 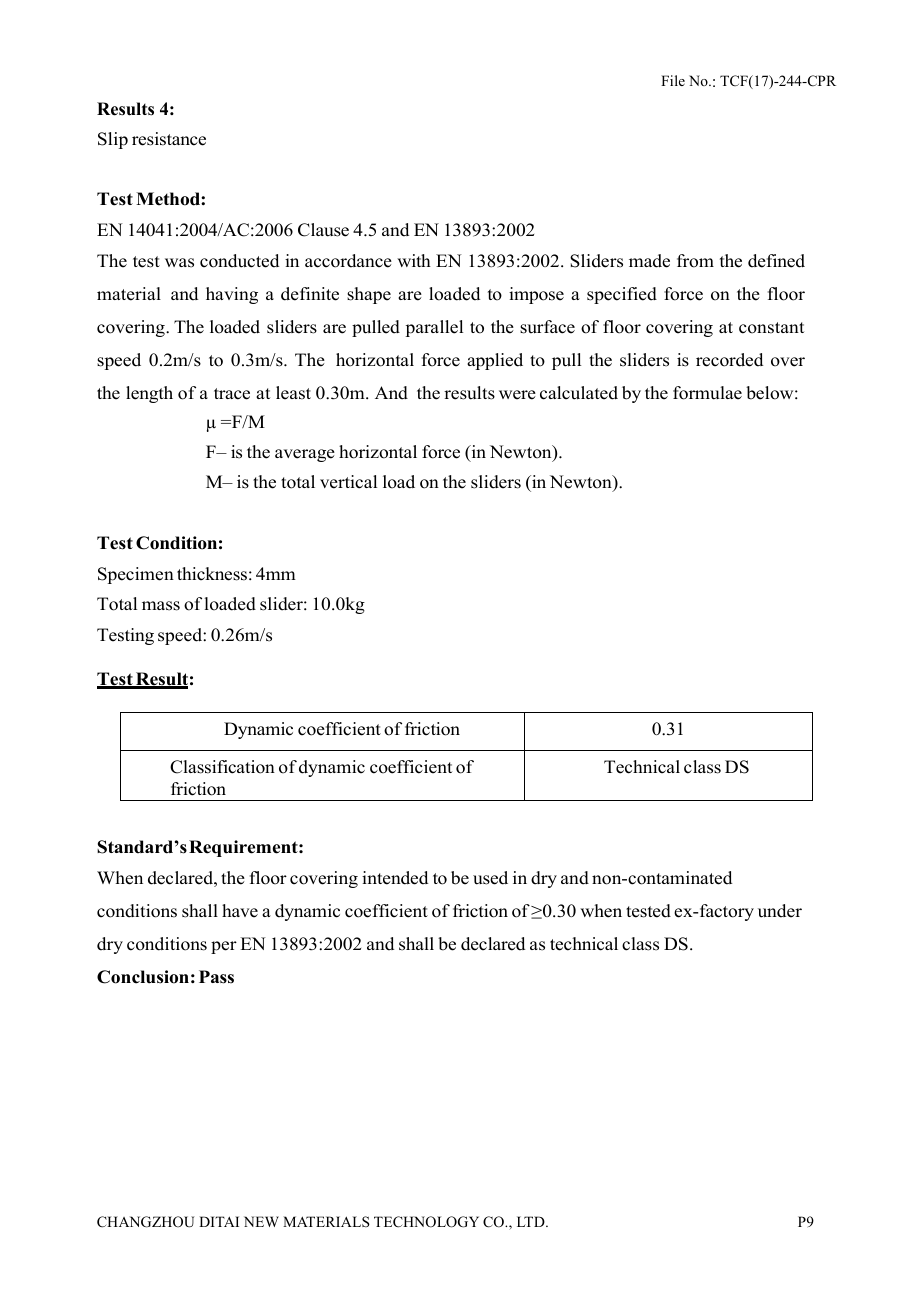 I want to click on under, so click(x=780, y=911).
